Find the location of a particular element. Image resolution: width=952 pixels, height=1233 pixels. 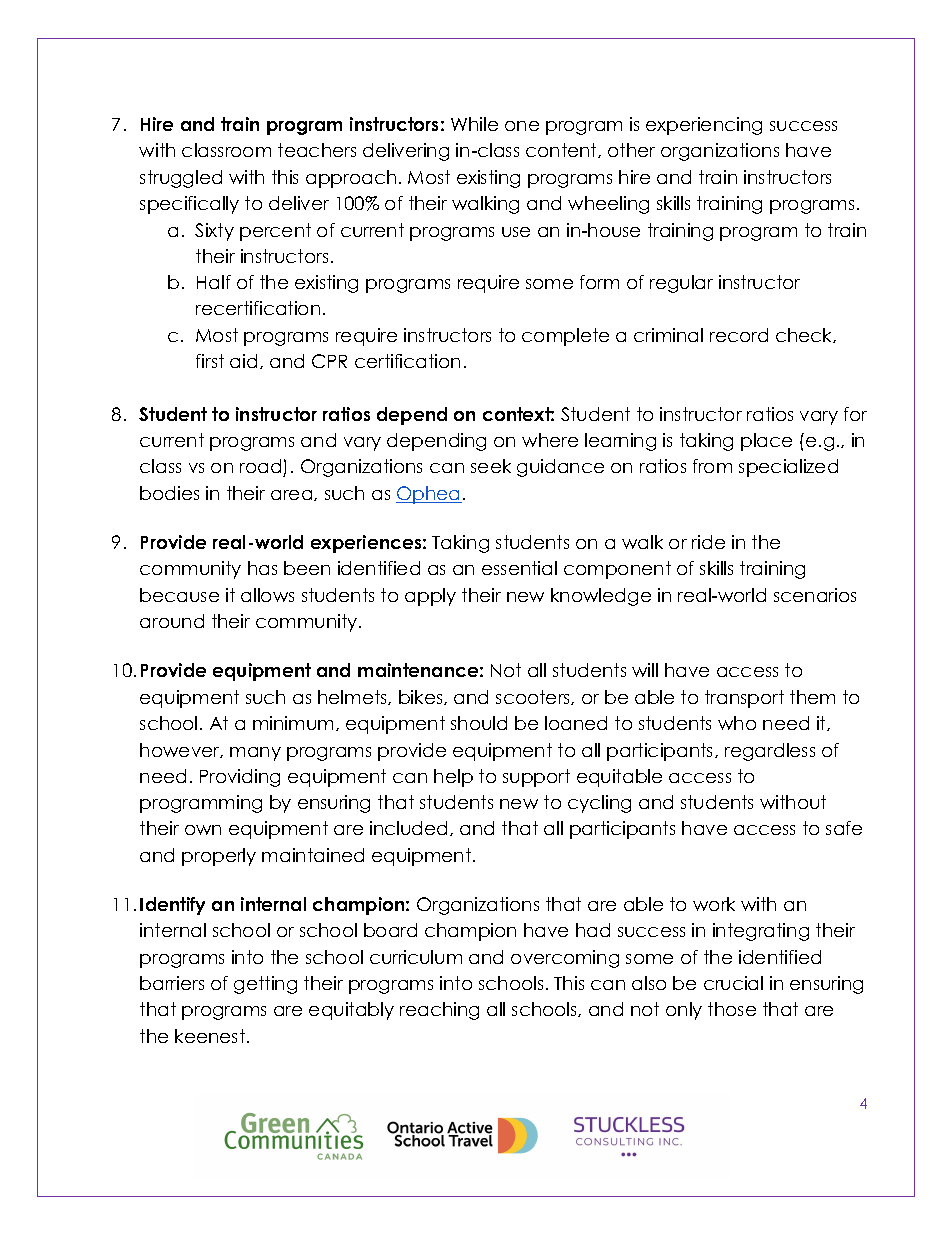

record is located at coordinates (739, 335).
